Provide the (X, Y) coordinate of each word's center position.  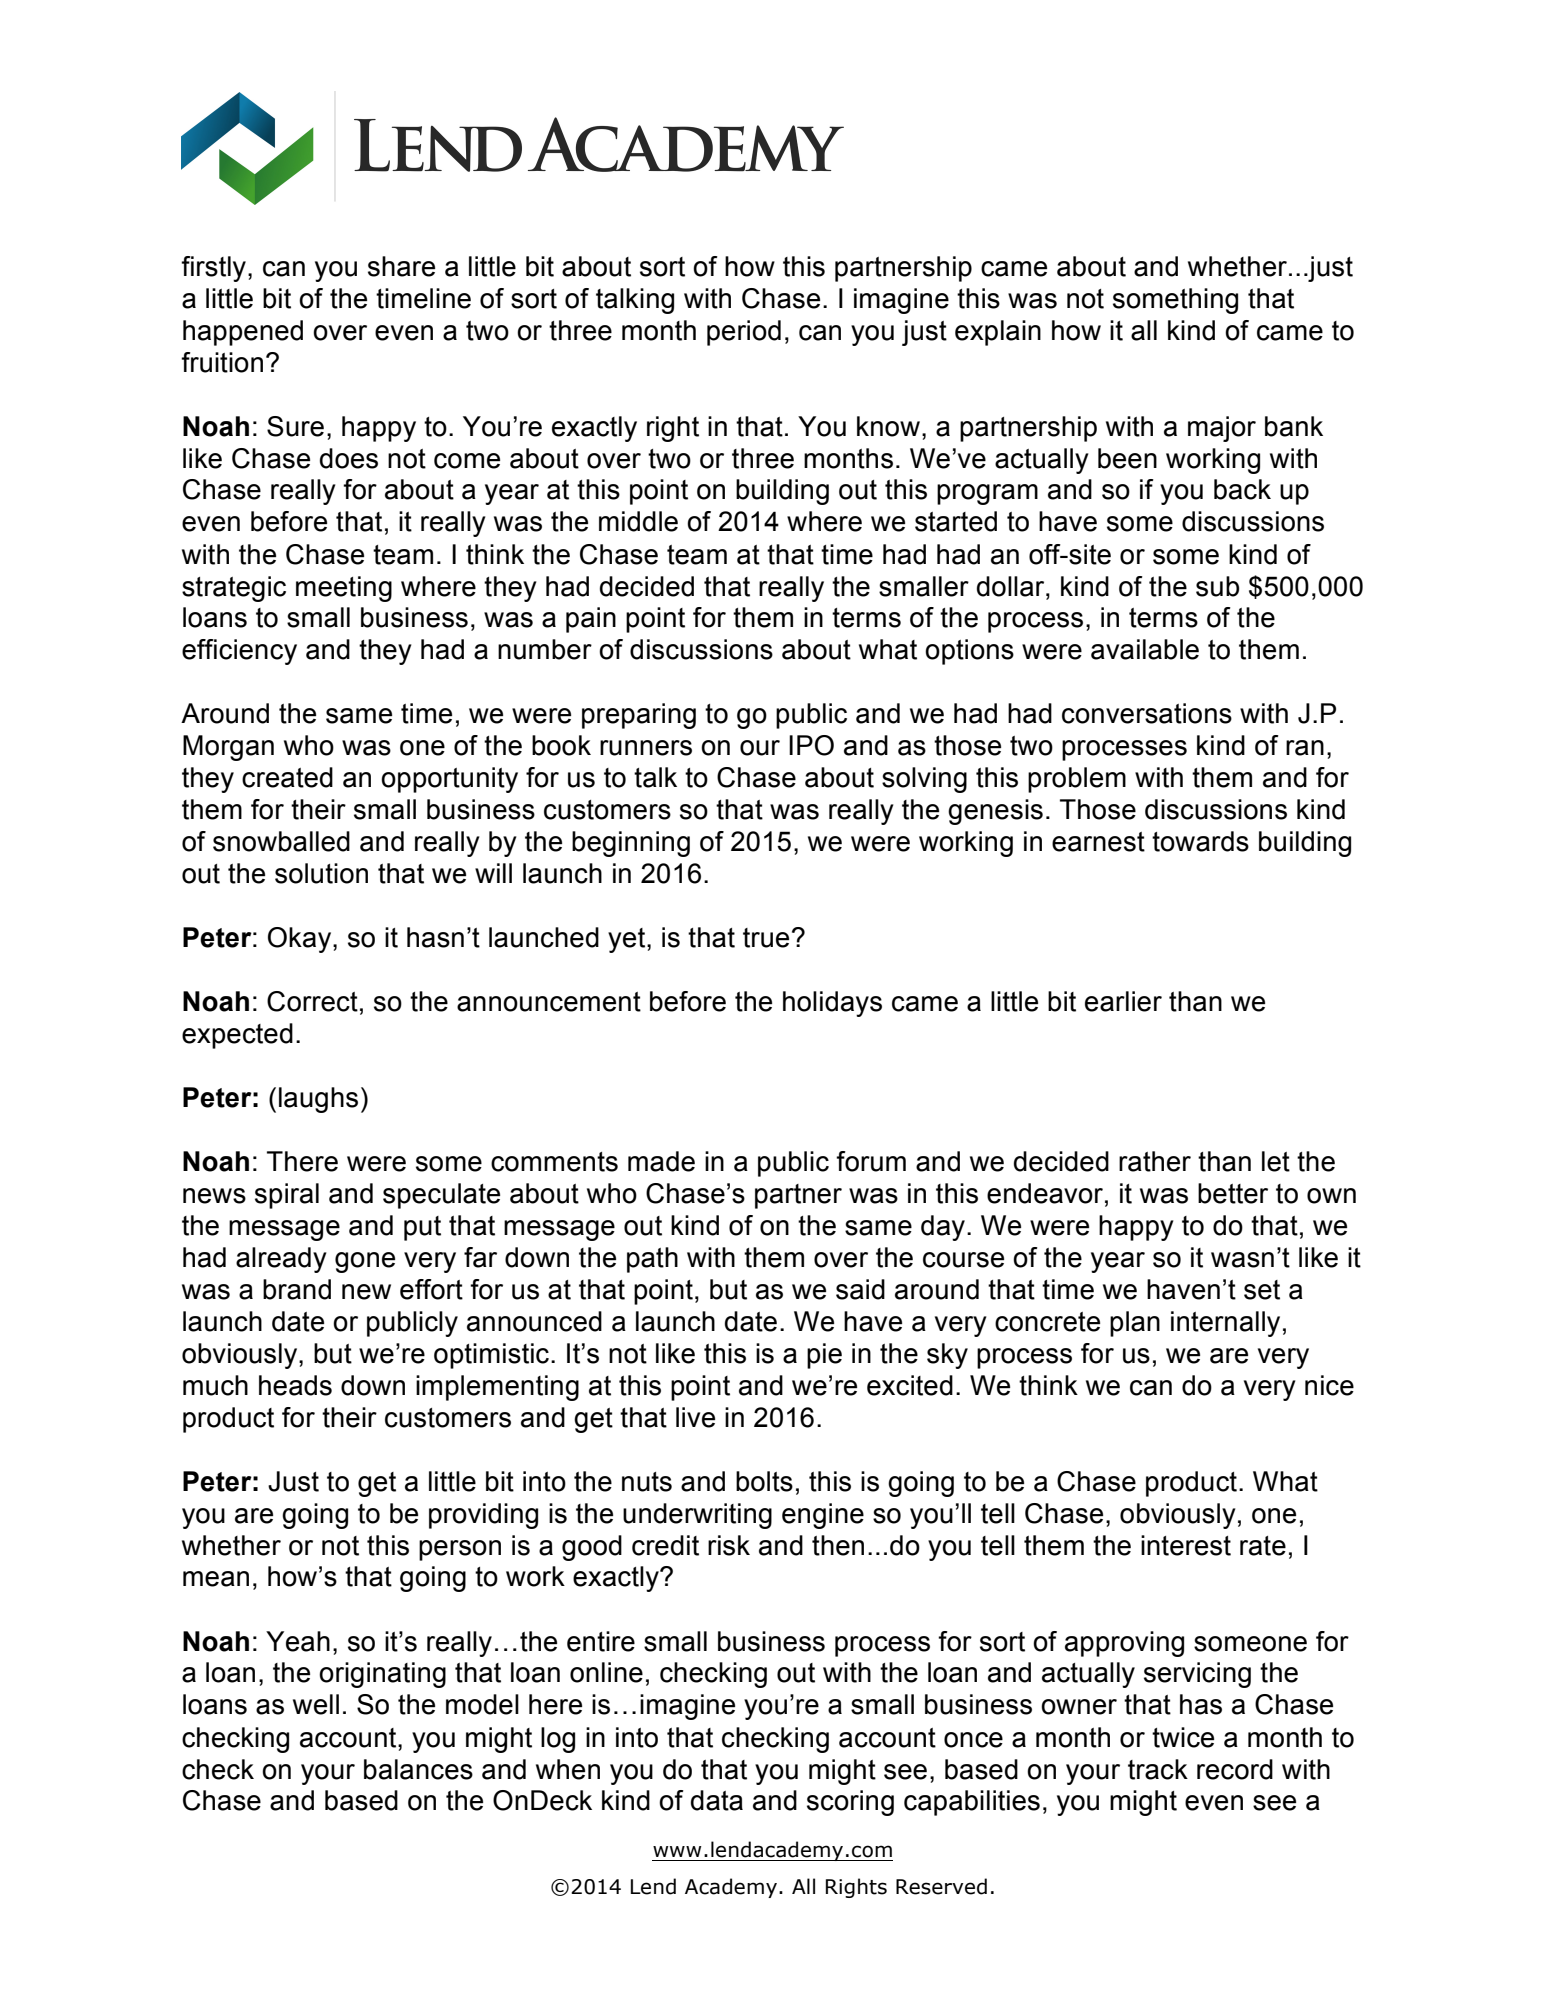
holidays (832, 1004)
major (1222, 429)
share (401, 266)
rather (1155, 1161)
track (1158, 1769)
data (717, 1800)
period (744, 333)
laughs (318, 1100)
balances (418, 1769)
